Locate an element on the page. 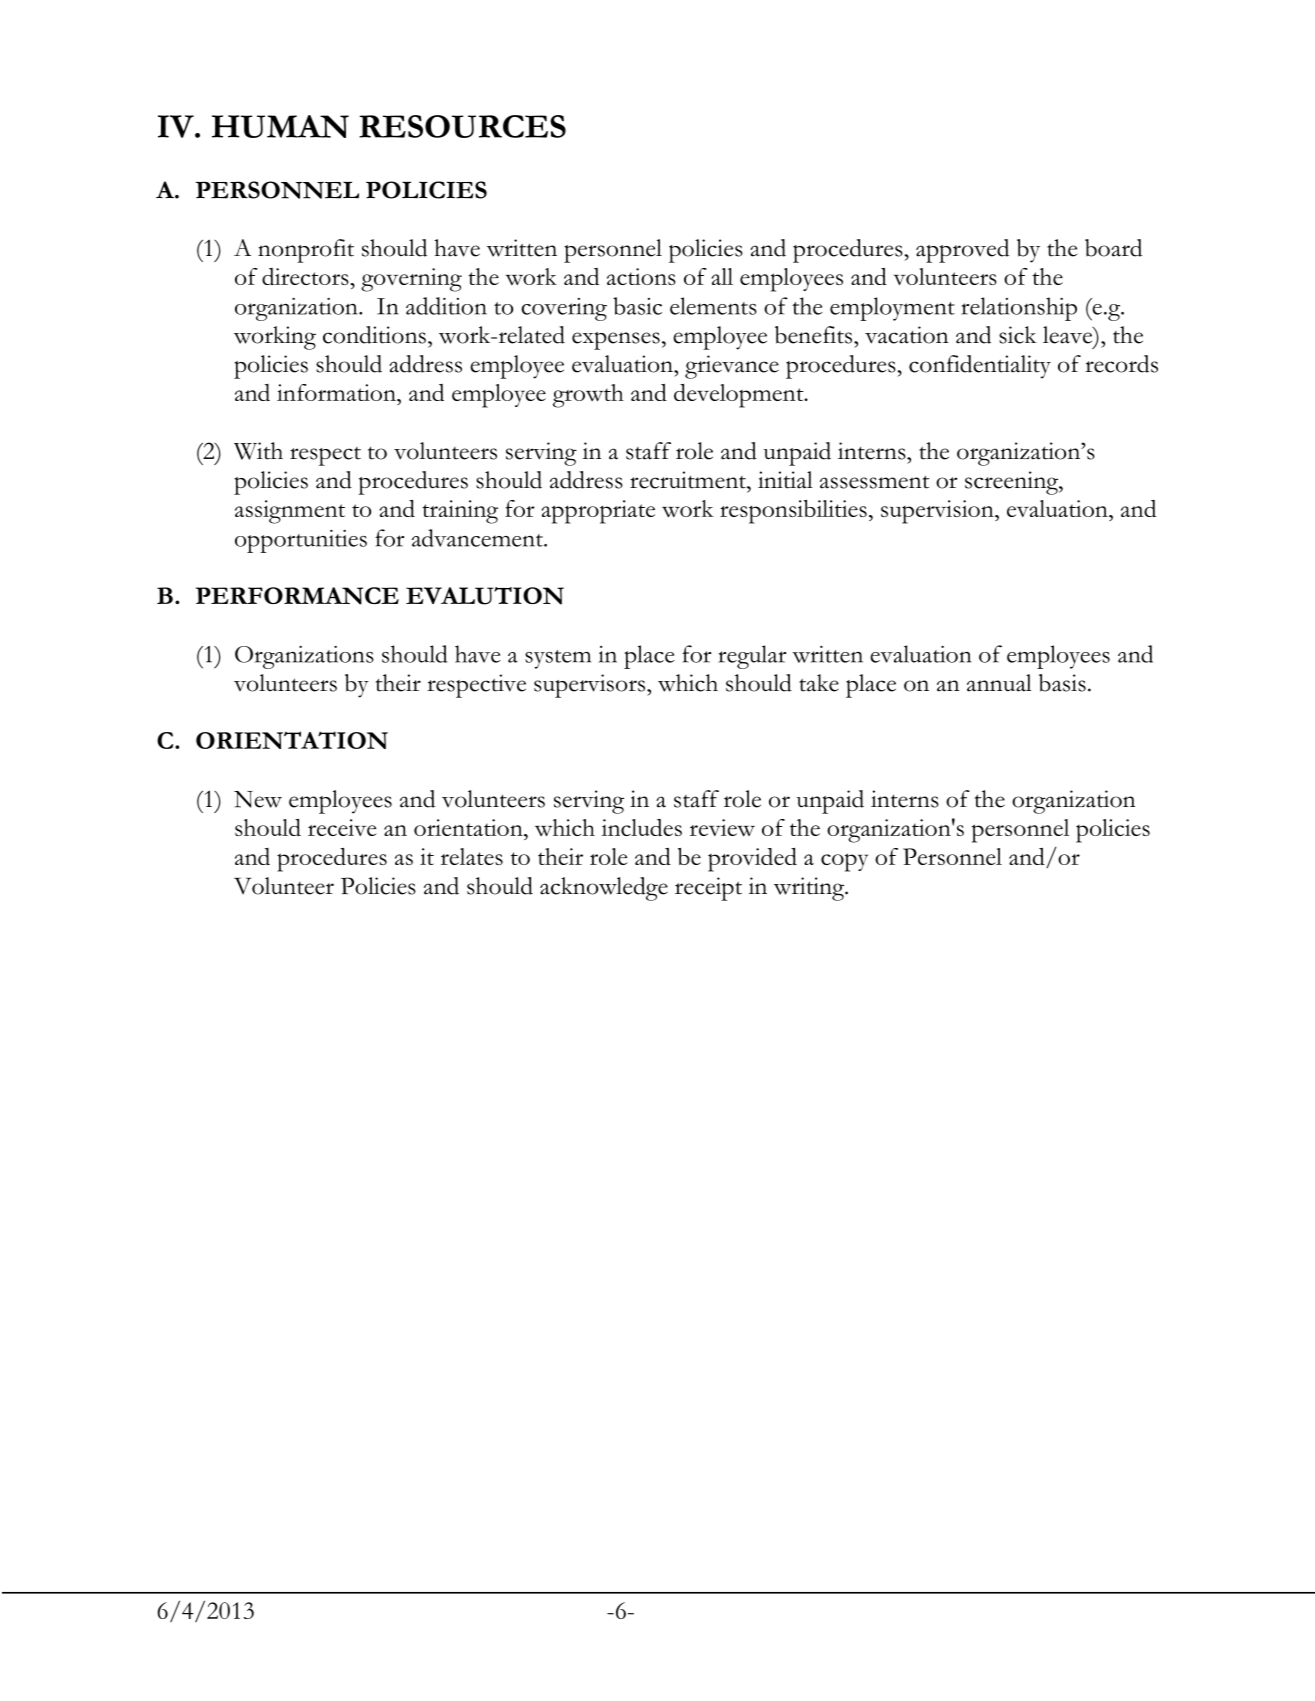  recruitment is located at coordinates (689, 480).
